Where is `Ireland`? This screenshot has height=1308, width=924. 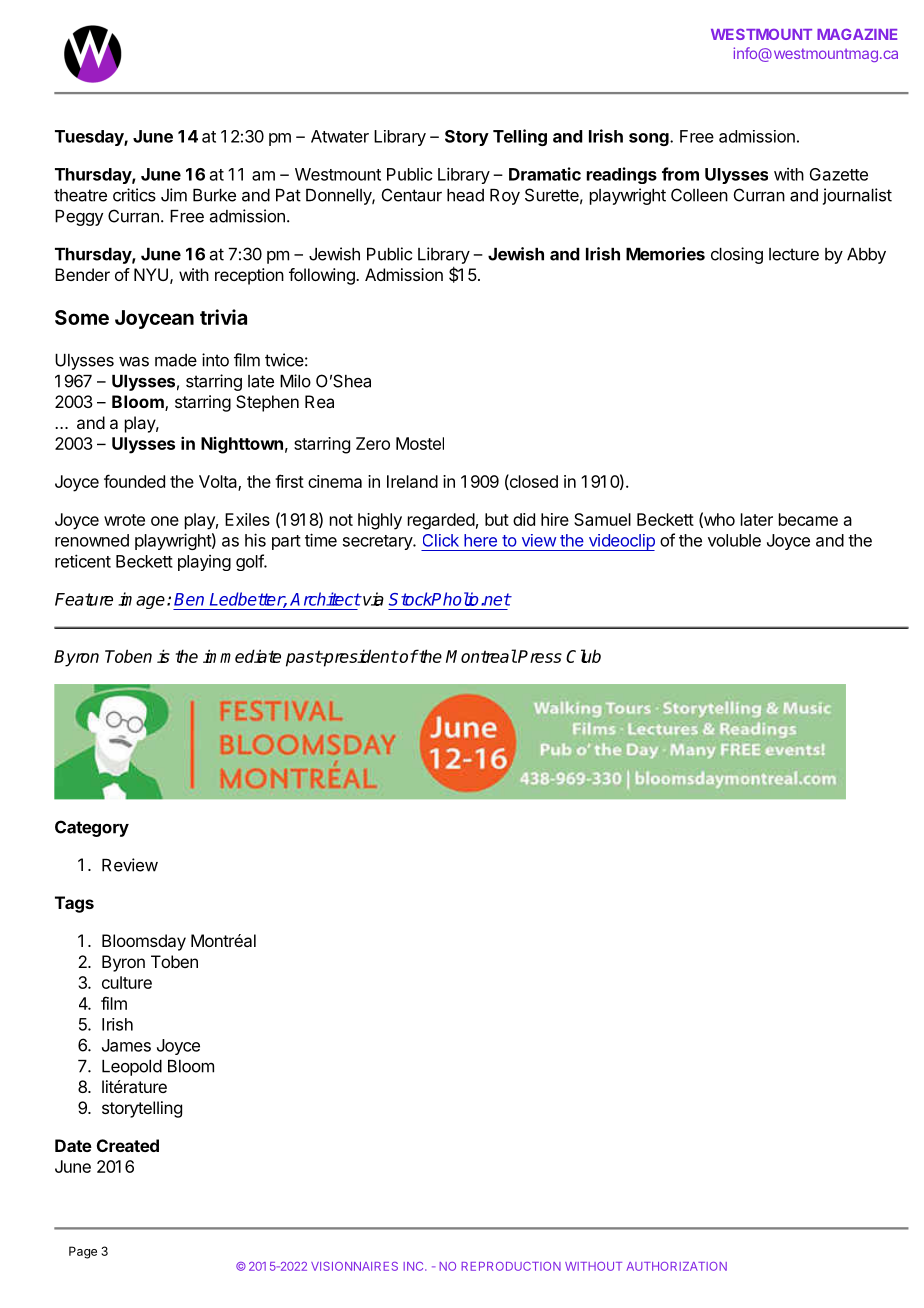 Ireland is located at coordinates (412, 481).
